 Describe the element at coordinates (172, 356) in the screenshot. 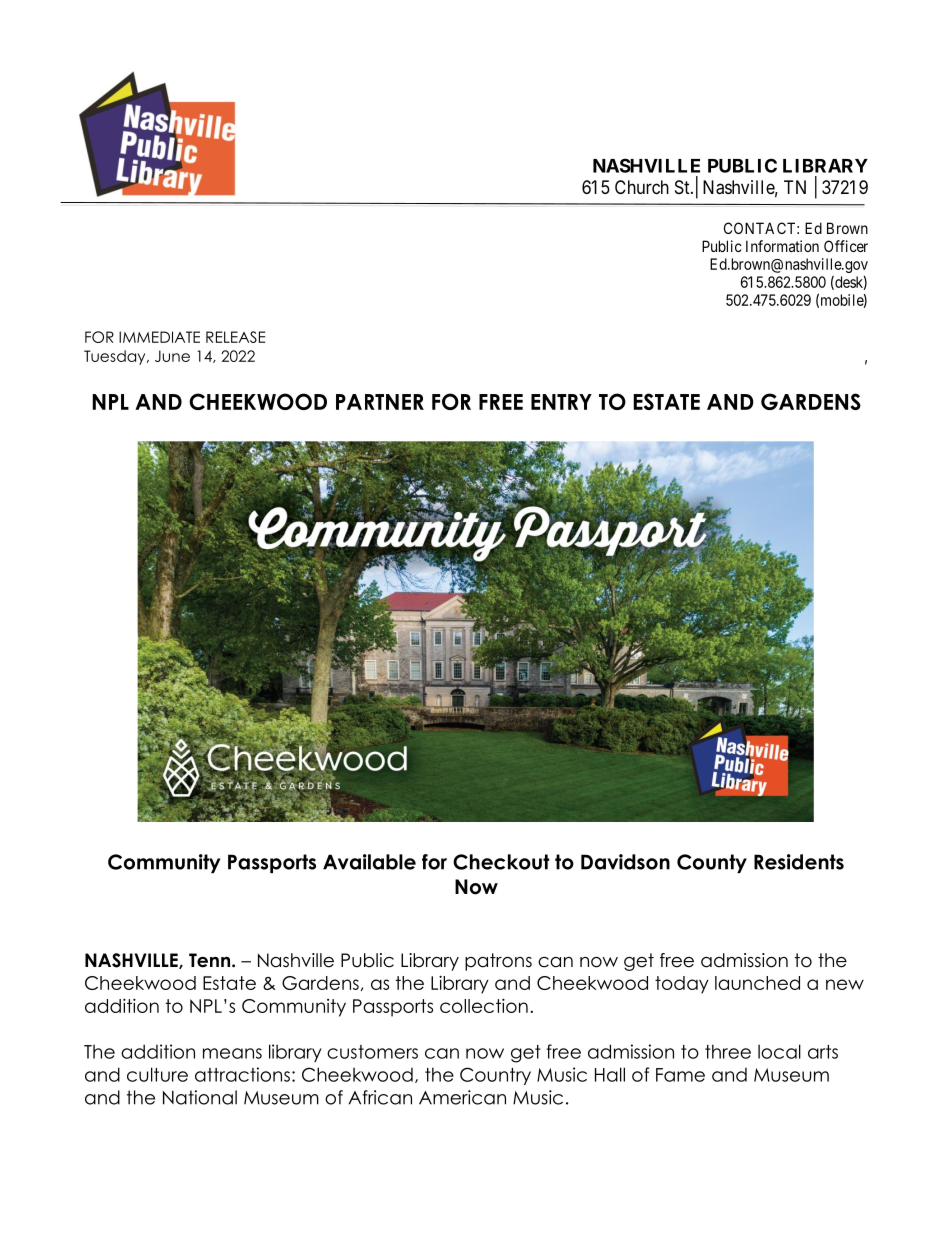

I see `June` at that location.
